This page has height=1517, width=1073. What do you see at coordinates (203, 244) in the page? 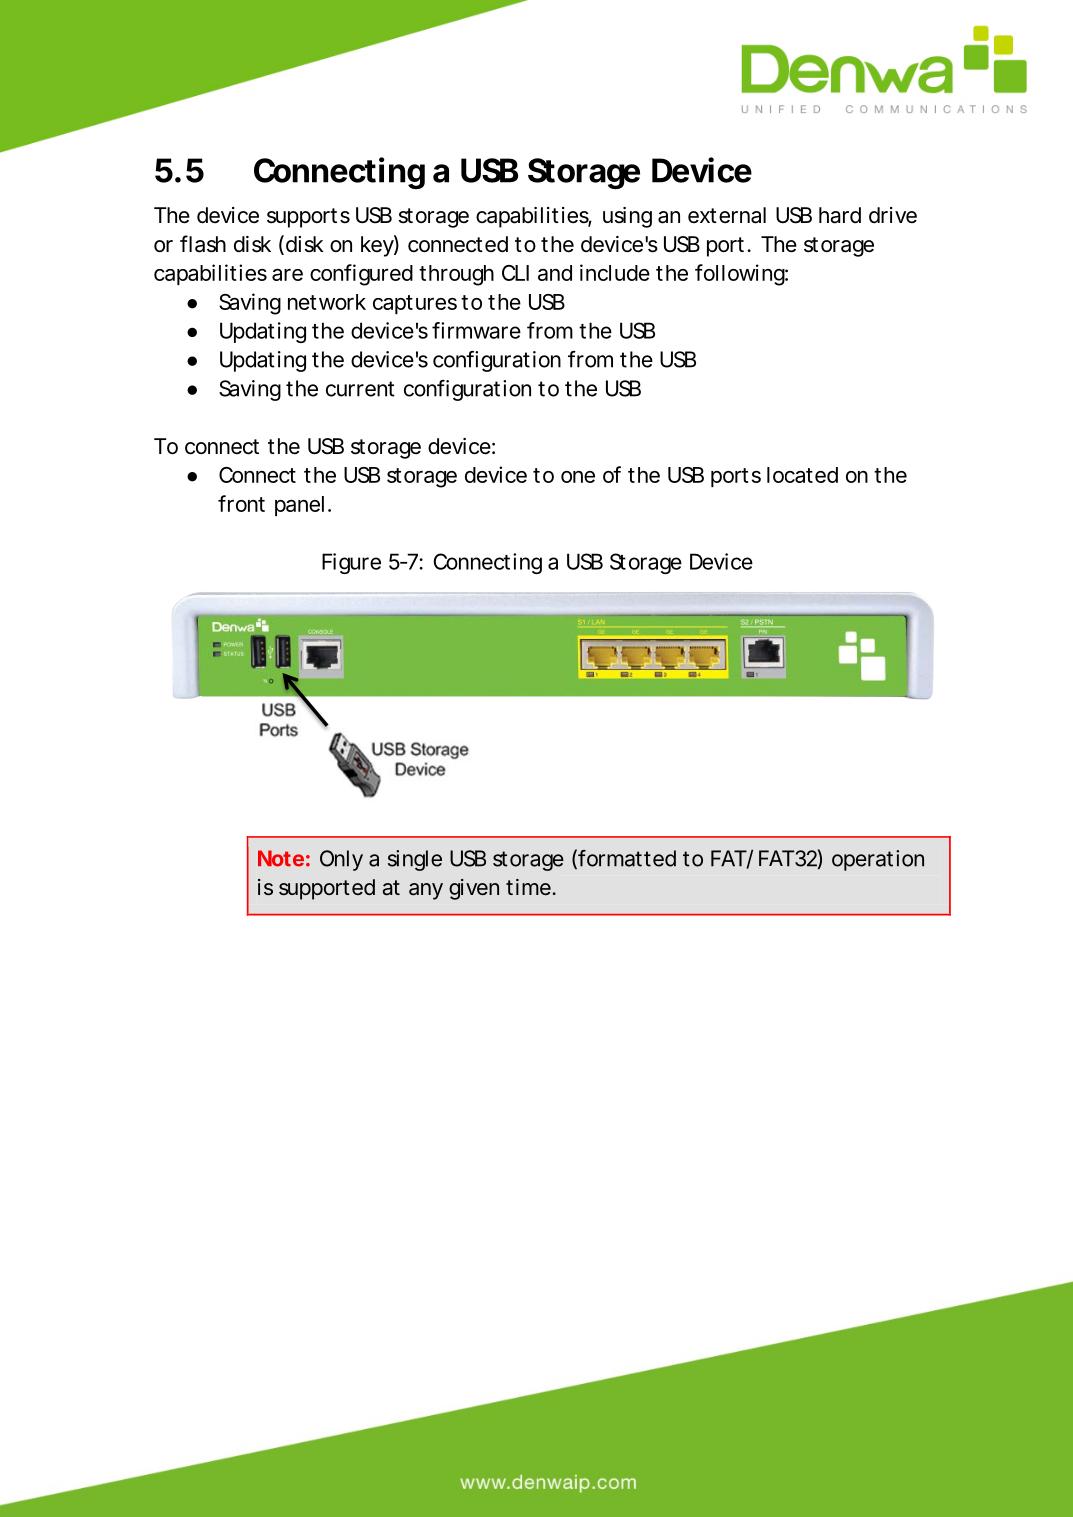
I see `flash` at bounding box center [203, 244].
